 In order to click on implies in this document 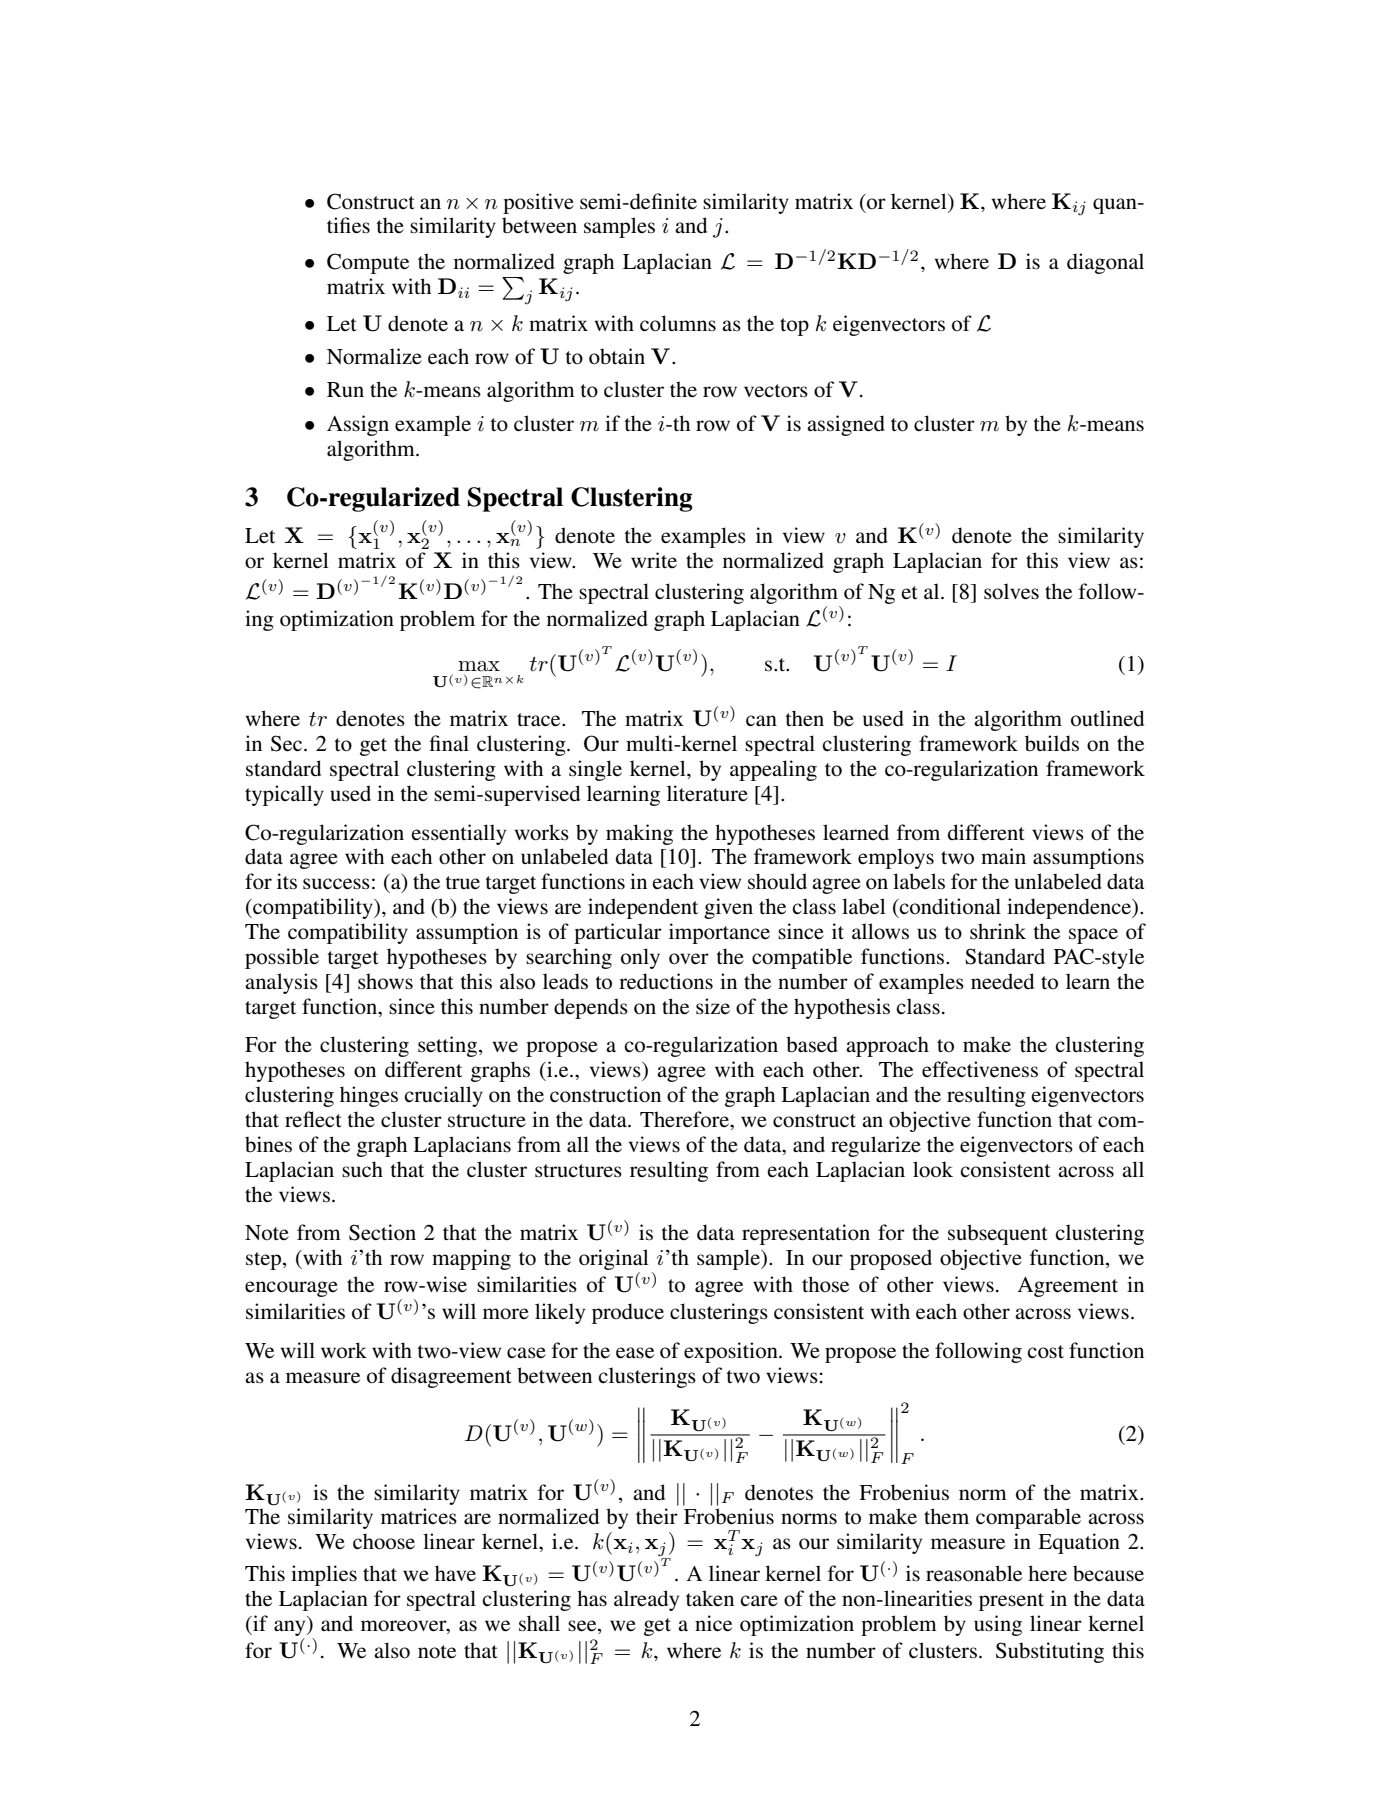, I will do `click(324, 1575)`.
